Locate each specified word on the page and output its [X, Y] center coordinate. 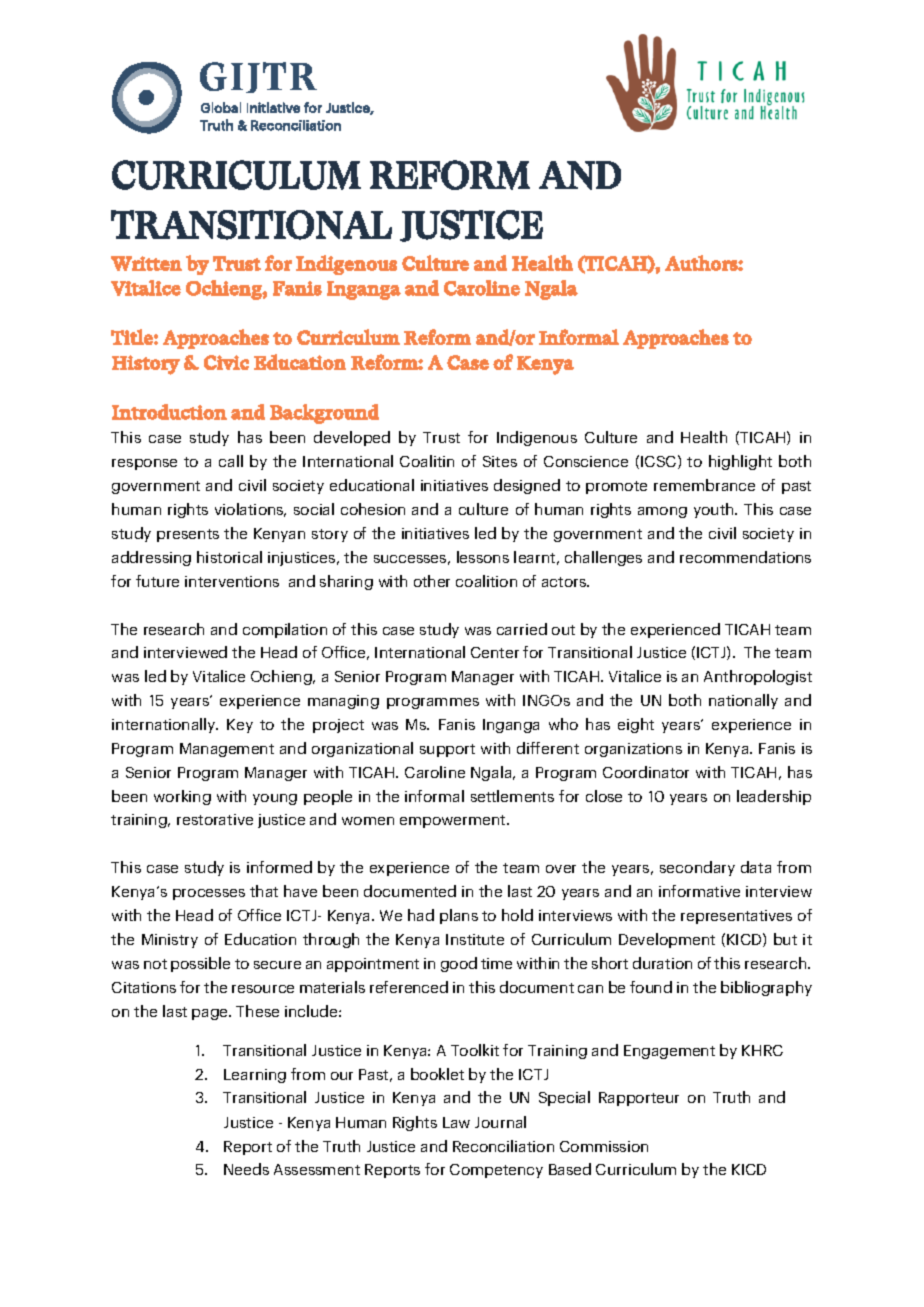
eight [636, 725]
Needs [246, 1169]
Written [146, 263]
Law [456, 1122]
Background [324, 414]
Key [240, 726]
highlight [740, 462]
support [447, 750]
